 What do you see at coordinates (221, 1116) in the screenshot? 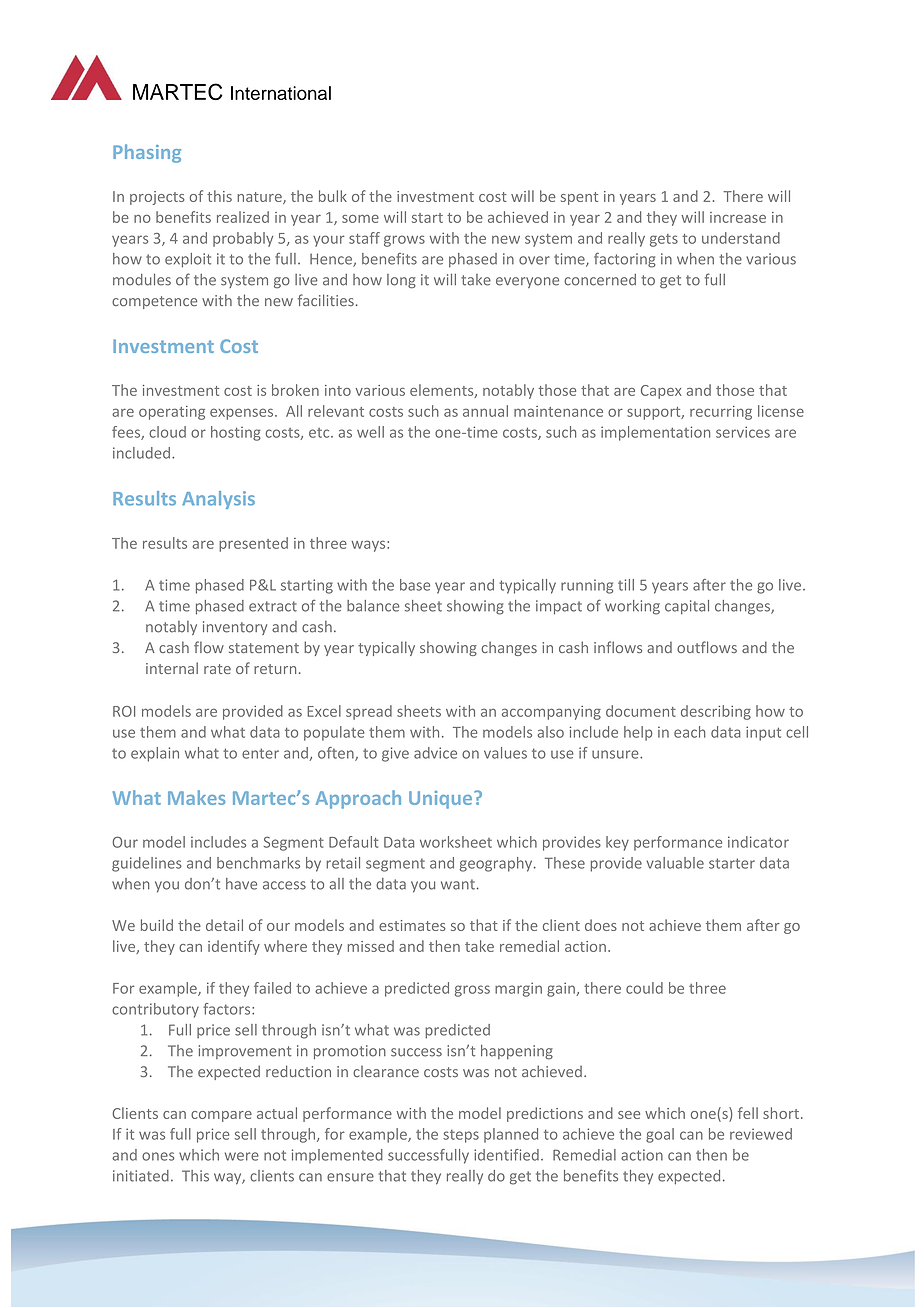
I see `compare` at bounding box center [221, 1116].
